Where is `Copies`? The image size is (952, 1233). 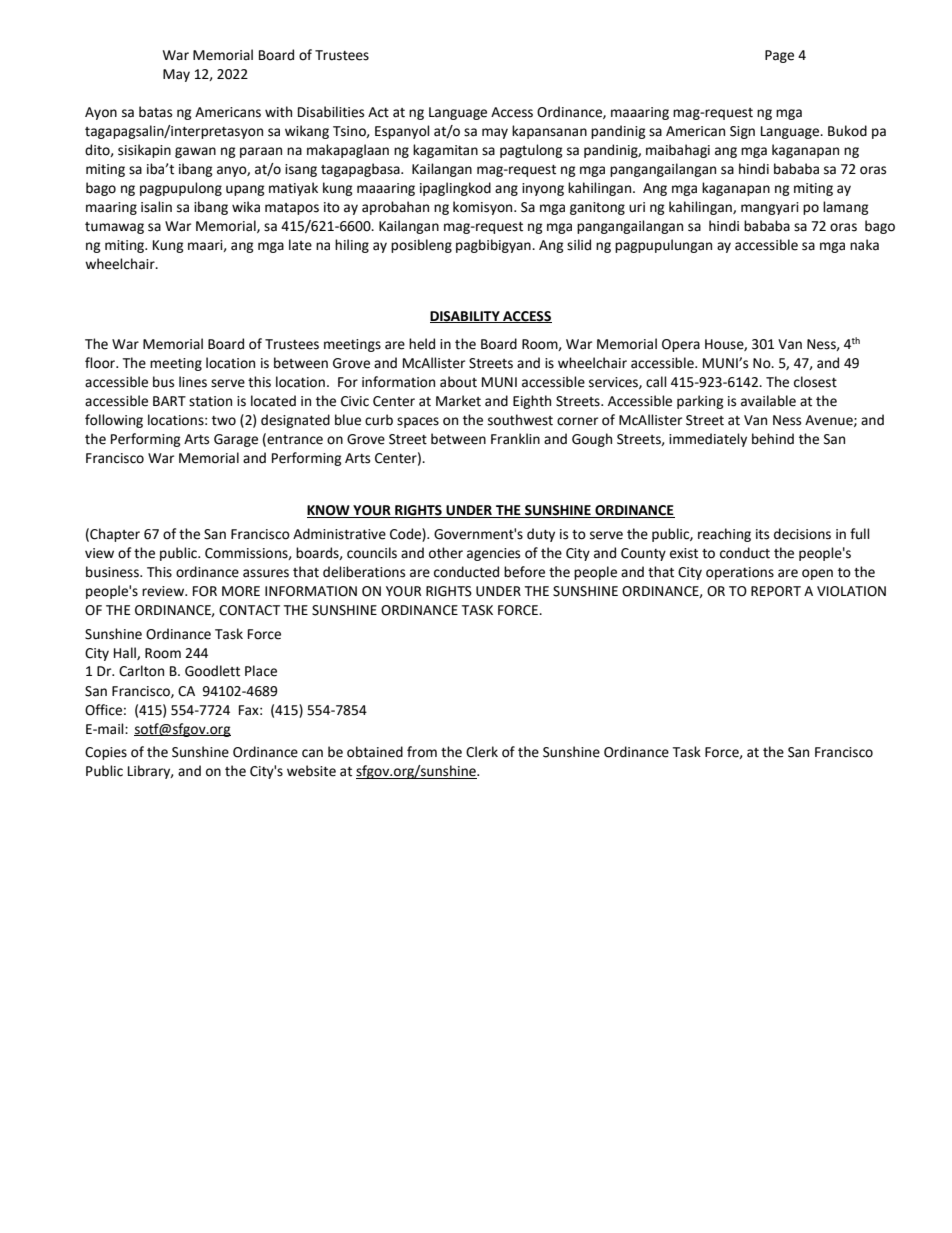 Copies is located at coordinates (106, 753).
